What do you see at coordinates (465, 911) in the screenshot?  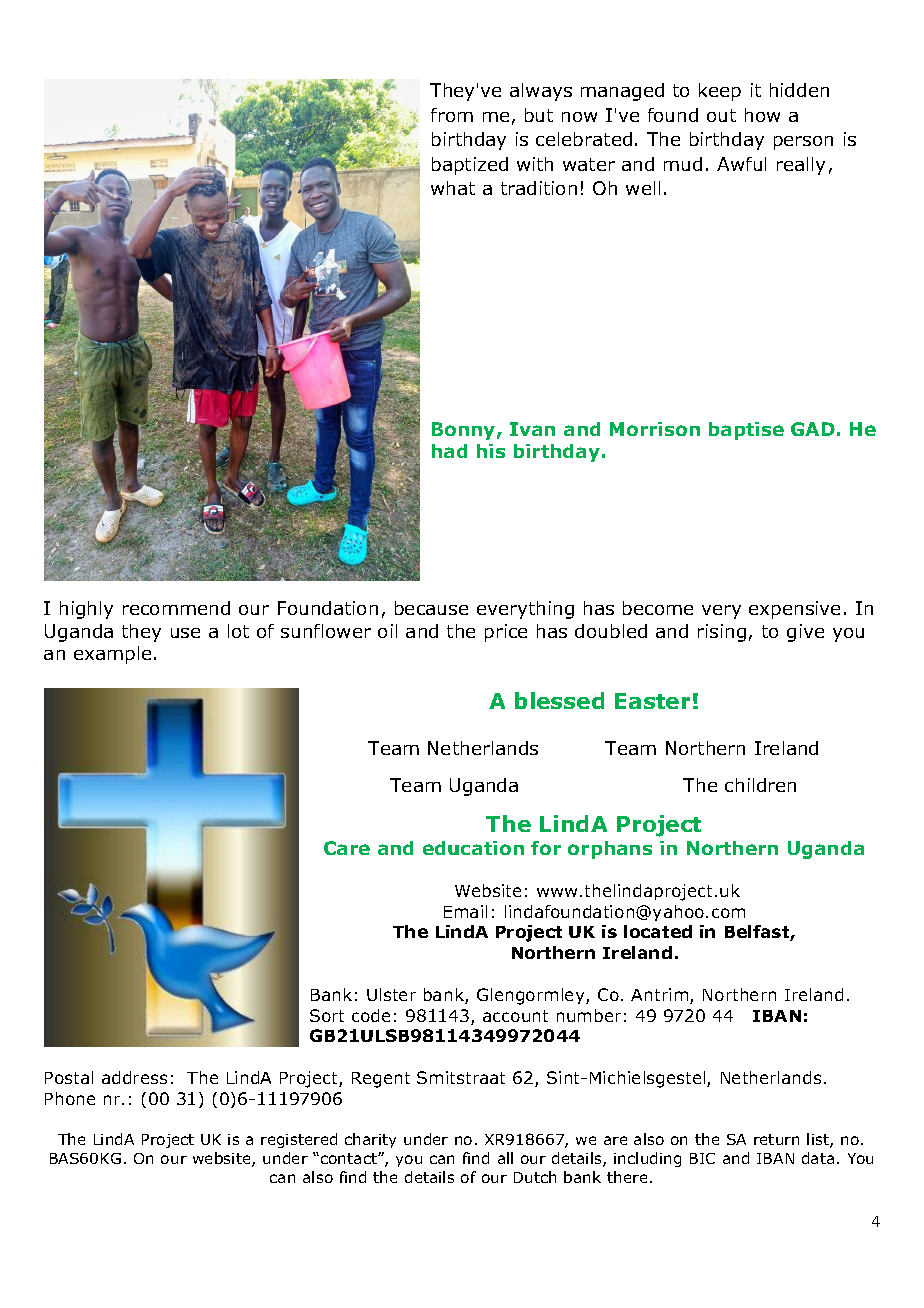 I see `Email` at bounding box center [465, 911].
